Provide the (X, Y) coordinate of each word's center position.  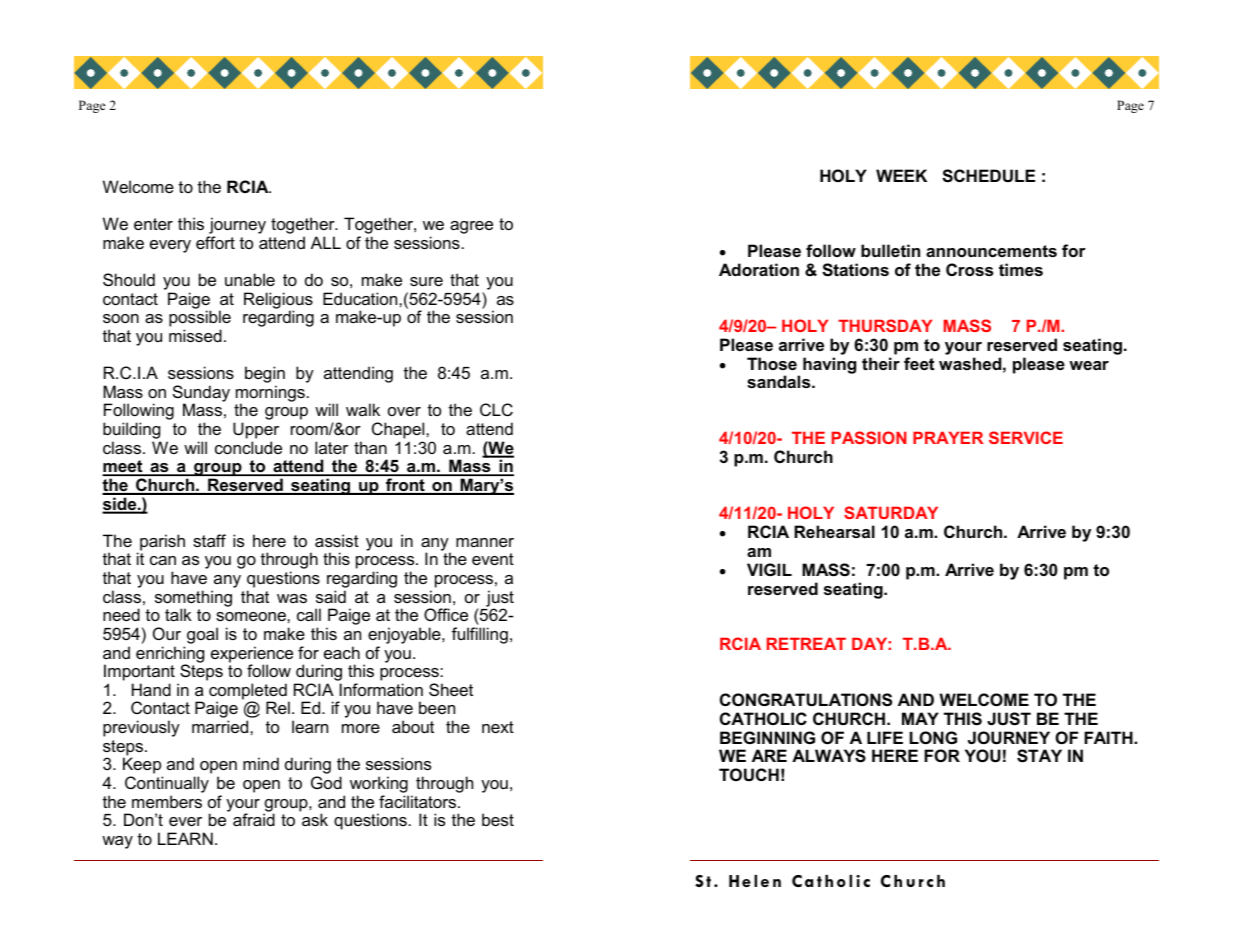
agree (471, 227)
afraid (254, 819)
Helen (755, 881)
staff (209, 540)
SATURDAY (891, 512)
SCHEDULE (988, 176)
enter (153, 224)
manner (485, 542)
